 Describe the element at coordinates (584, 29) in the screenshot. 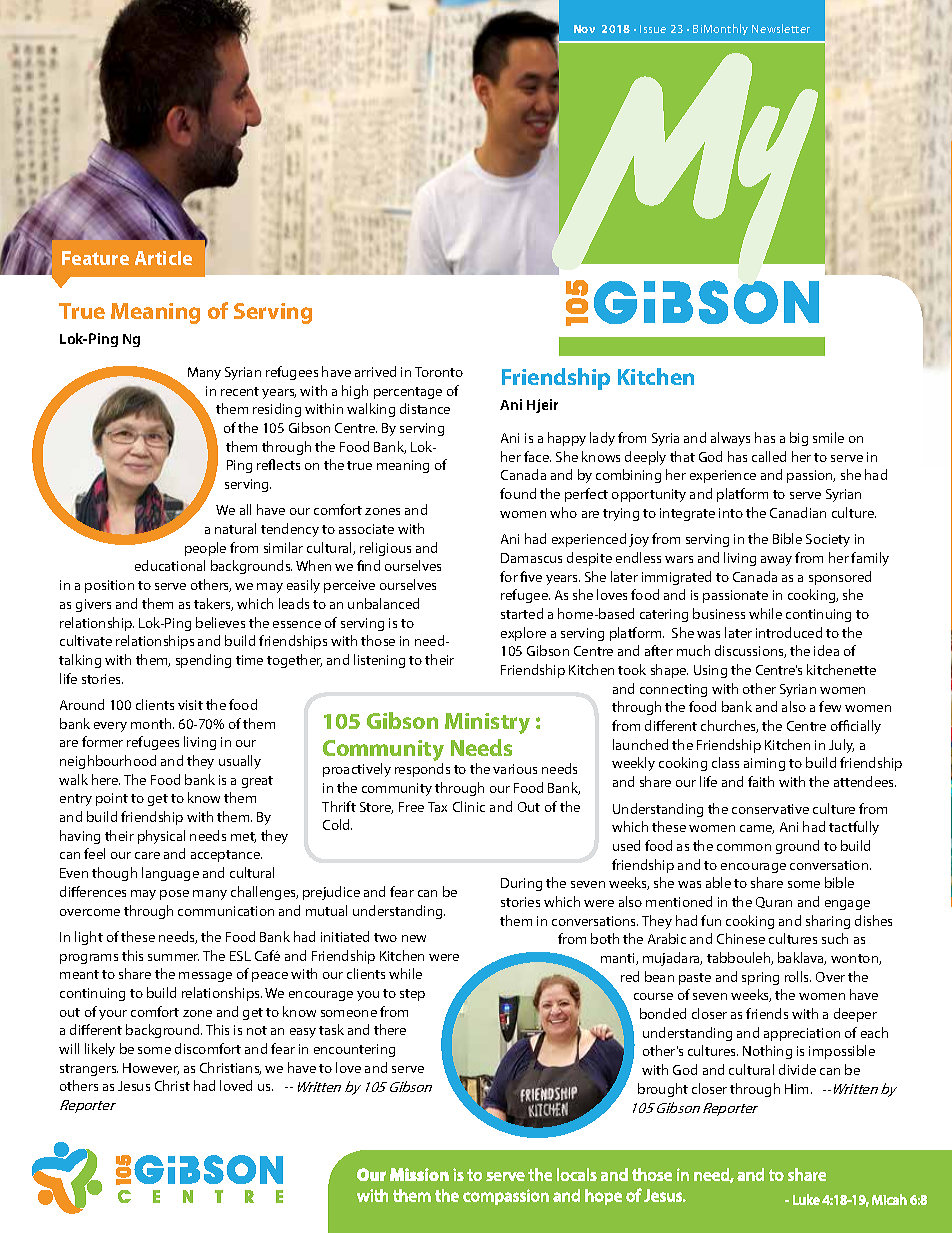

I see `Nov` at that location.
